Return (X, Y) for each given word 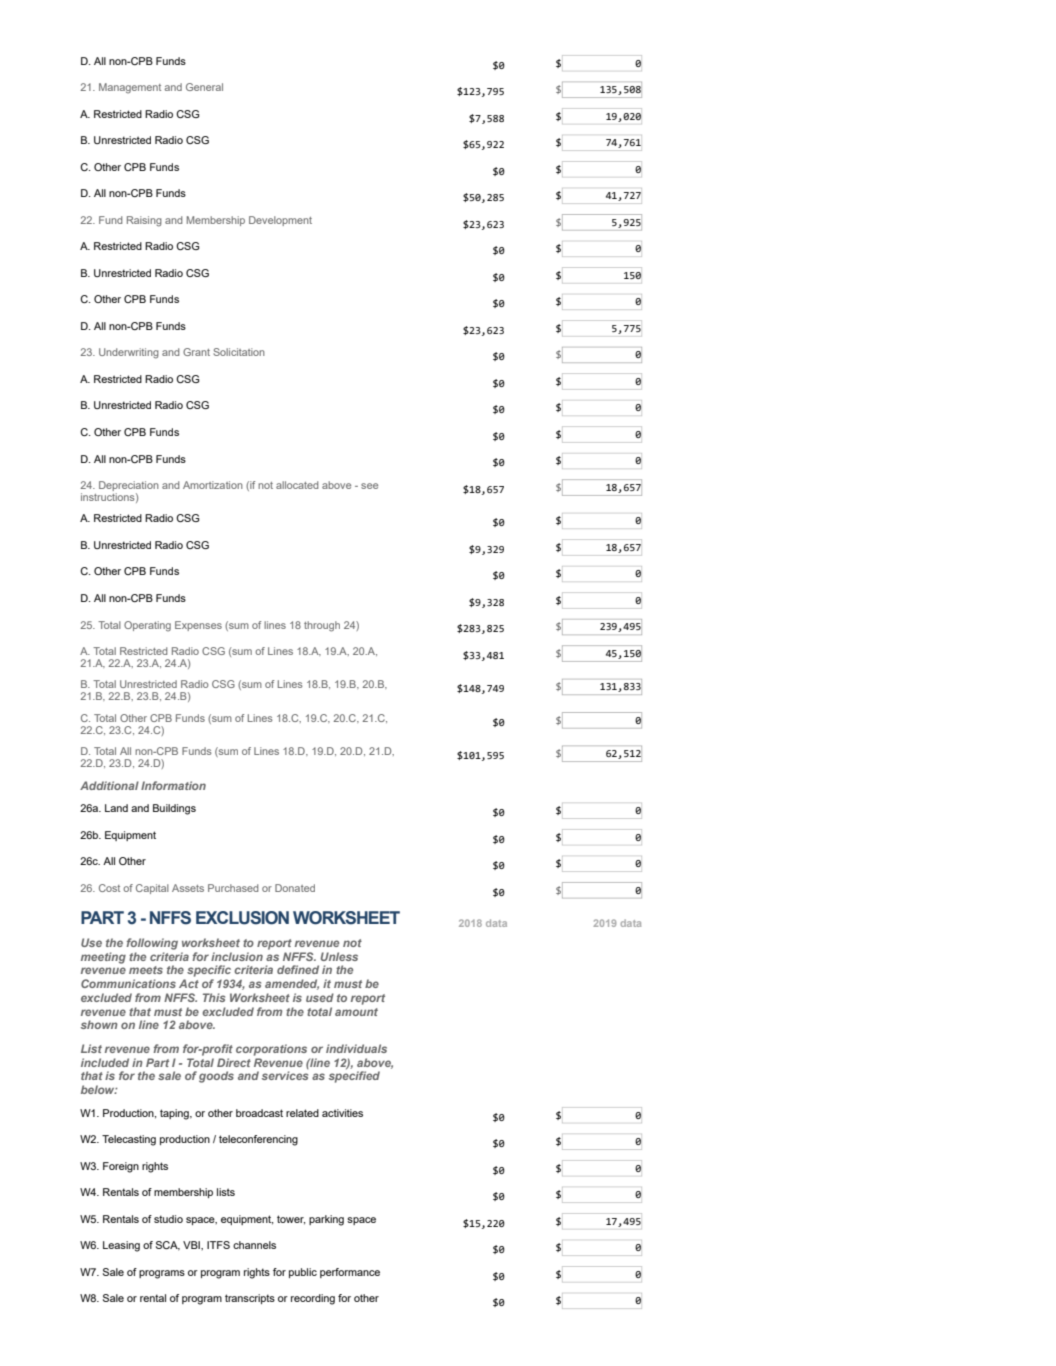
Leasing (121, 1246)
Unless (339, 956)
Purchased (233, 888)
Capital (152, 889)
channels (254, 1245)
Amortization (213, 485)
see (369, 486)
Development (280, 221)
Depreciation (129, 487)
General (204, 87)
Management (130, 88)
